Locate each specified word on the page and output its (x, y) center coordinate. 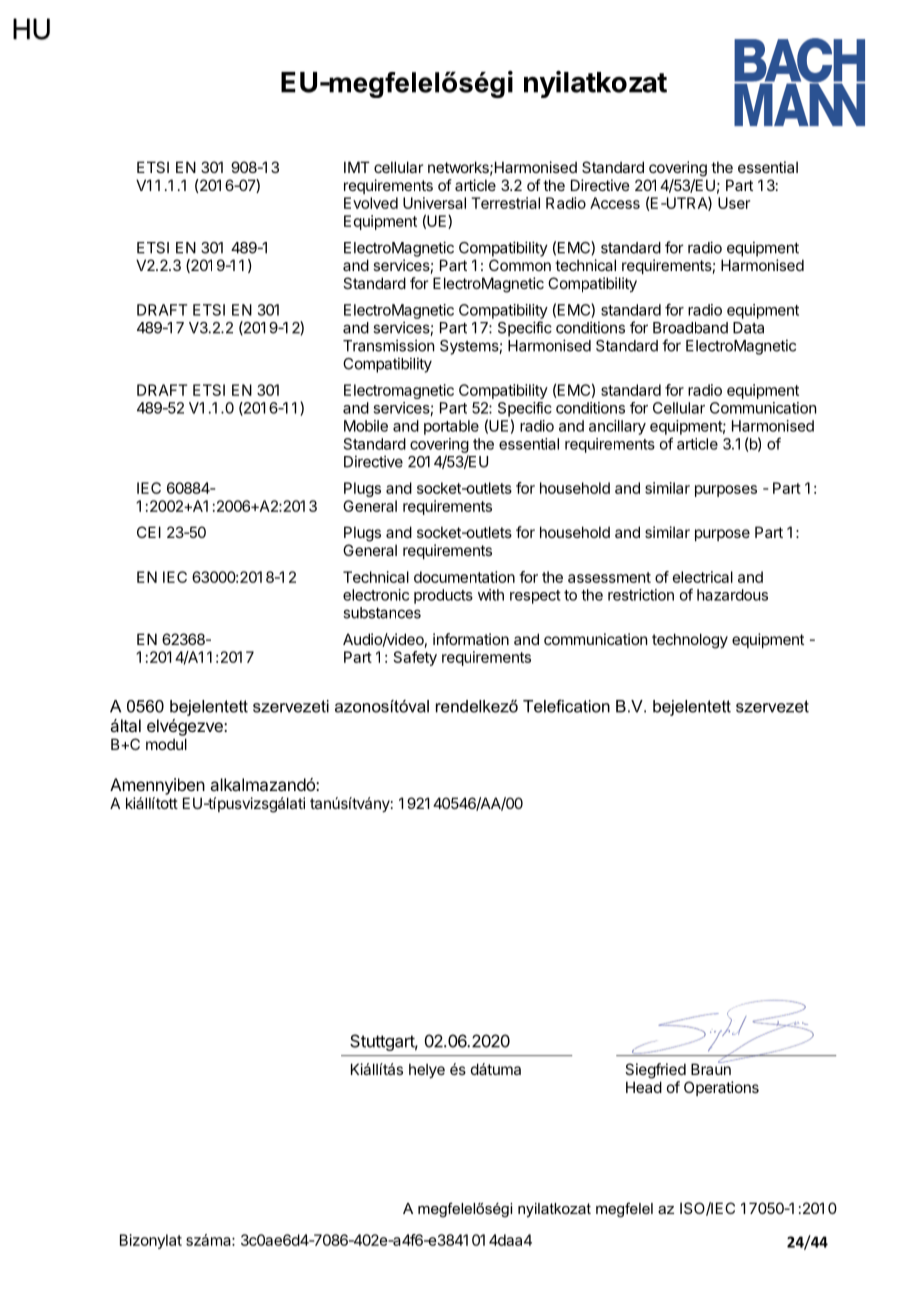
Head (644, 1087)
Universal (434, 203)
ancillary (617, 427)
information (471, 639)
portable (451, 427)
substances (382, 613)
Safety (415, 658)
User (734, 203)
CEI (149, 532)
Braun (711, 1068)
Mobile (366, 426)
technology (690, 641)
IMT (357, 167)
